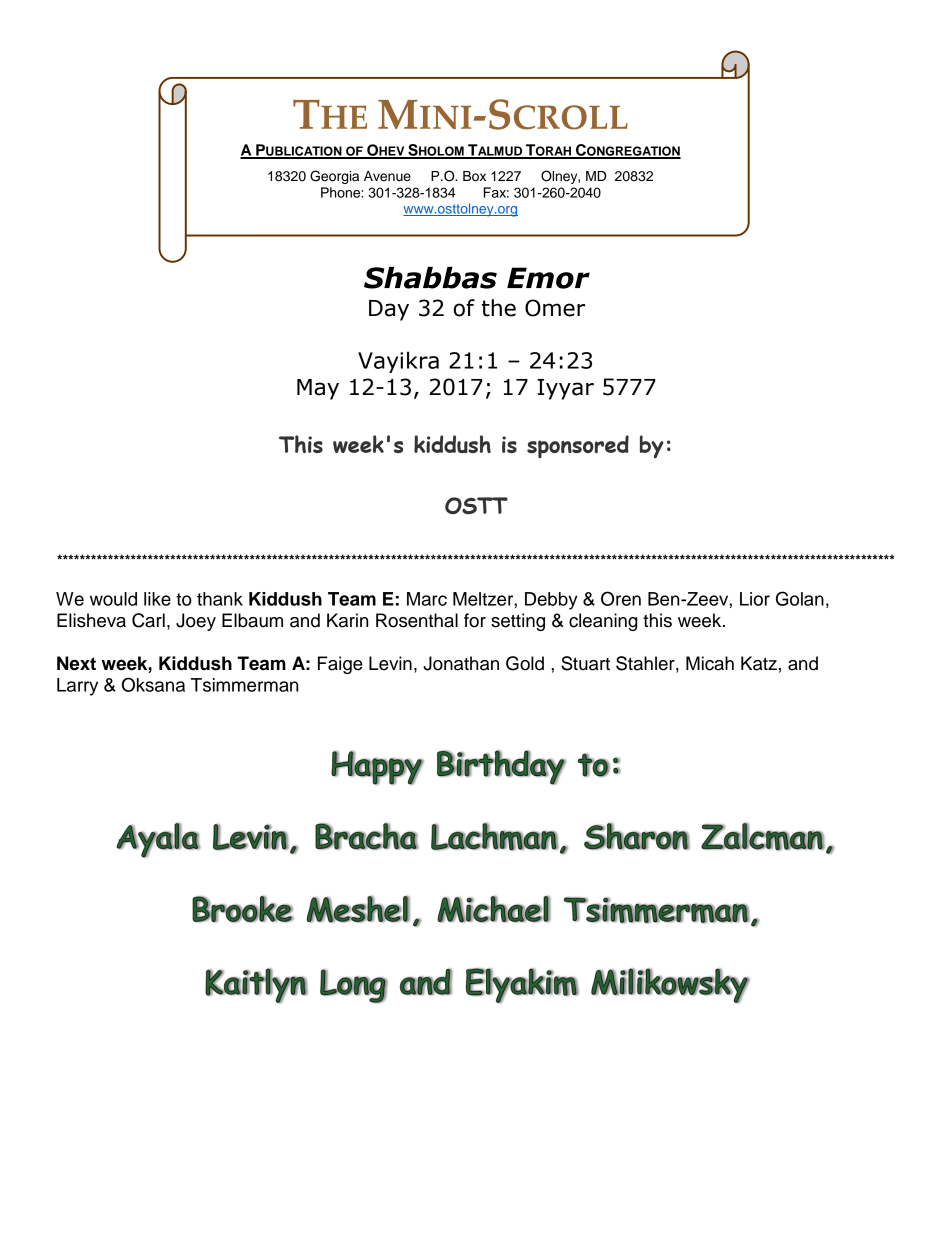  I want to click on Oksana, so click(153, 684).
